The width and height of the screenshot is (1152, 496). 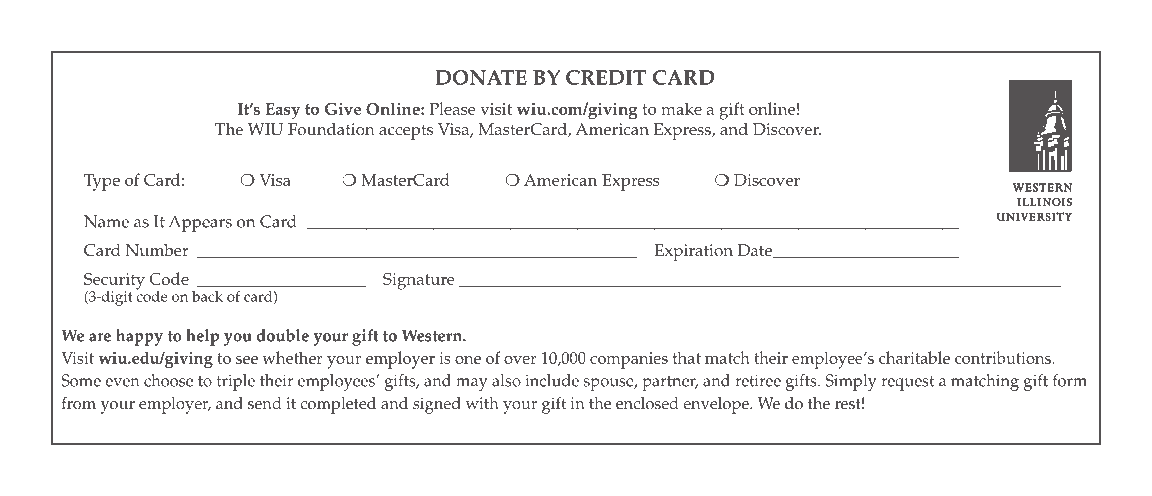 I want to click on Easy, so click(x=282, y=111).
